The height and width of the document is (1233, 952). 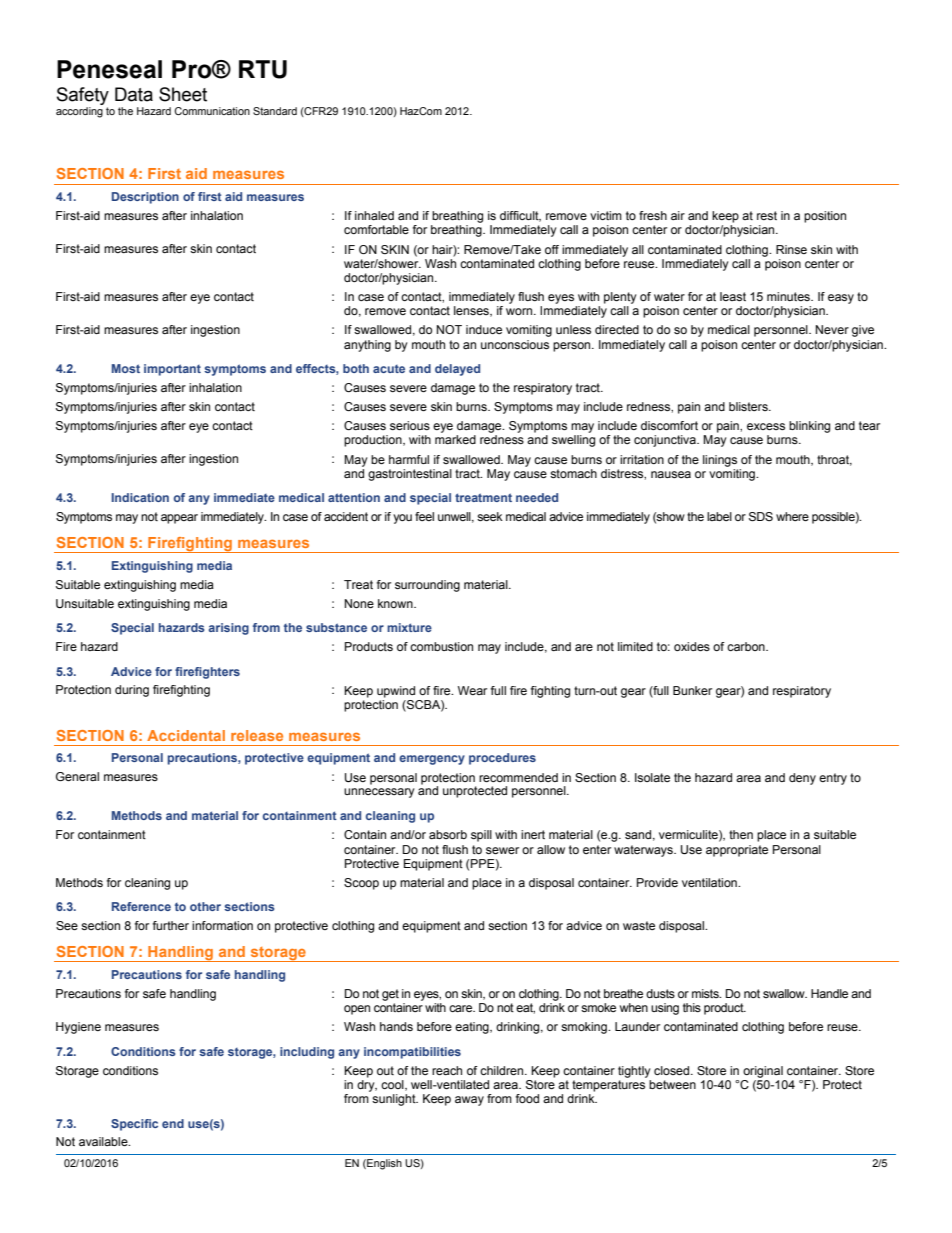 I want to click on General, so click(x=77, y=776).
